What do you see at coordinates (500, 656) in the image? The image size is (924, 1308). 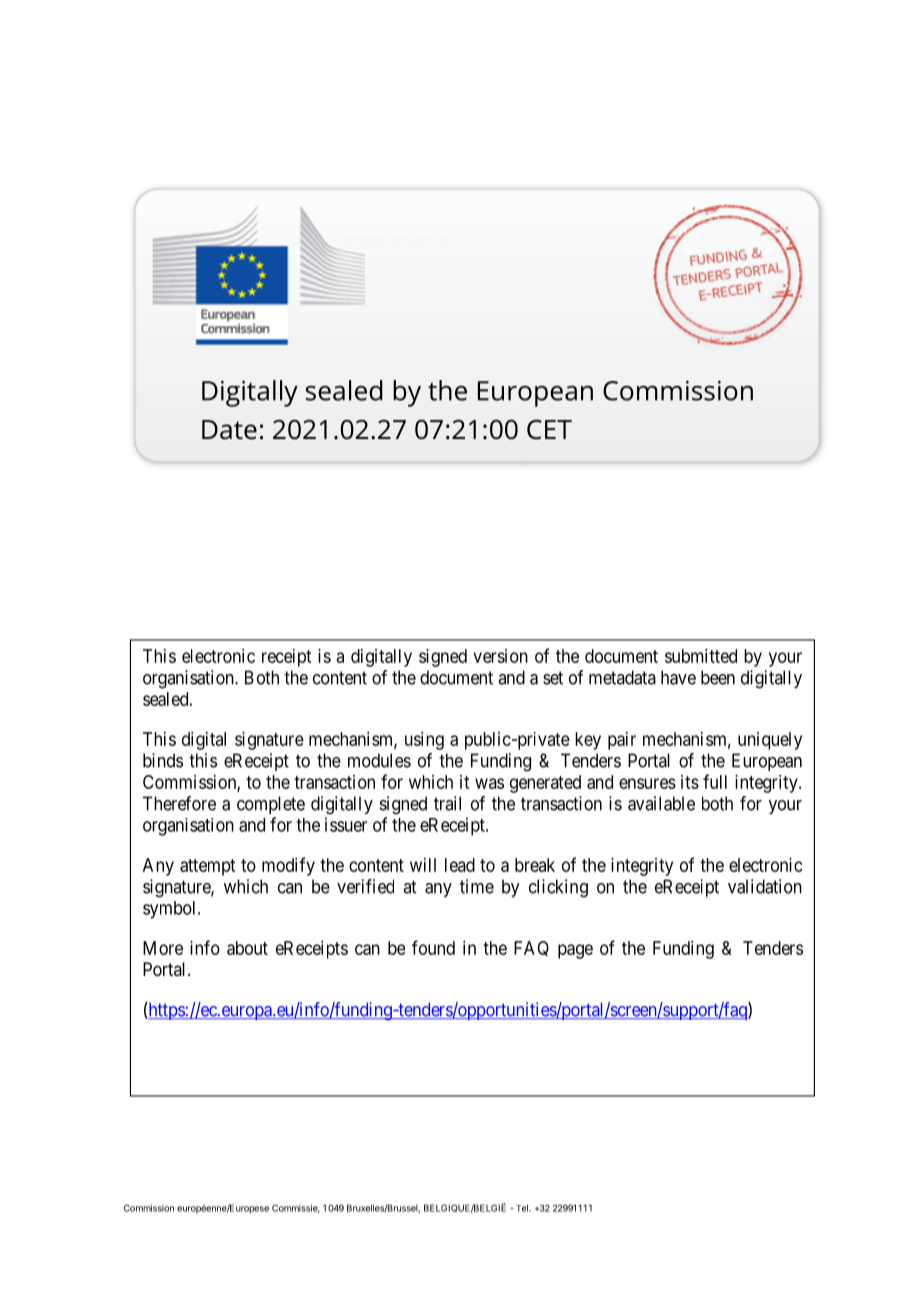 I see `version` at bounding box center [500, 656].
